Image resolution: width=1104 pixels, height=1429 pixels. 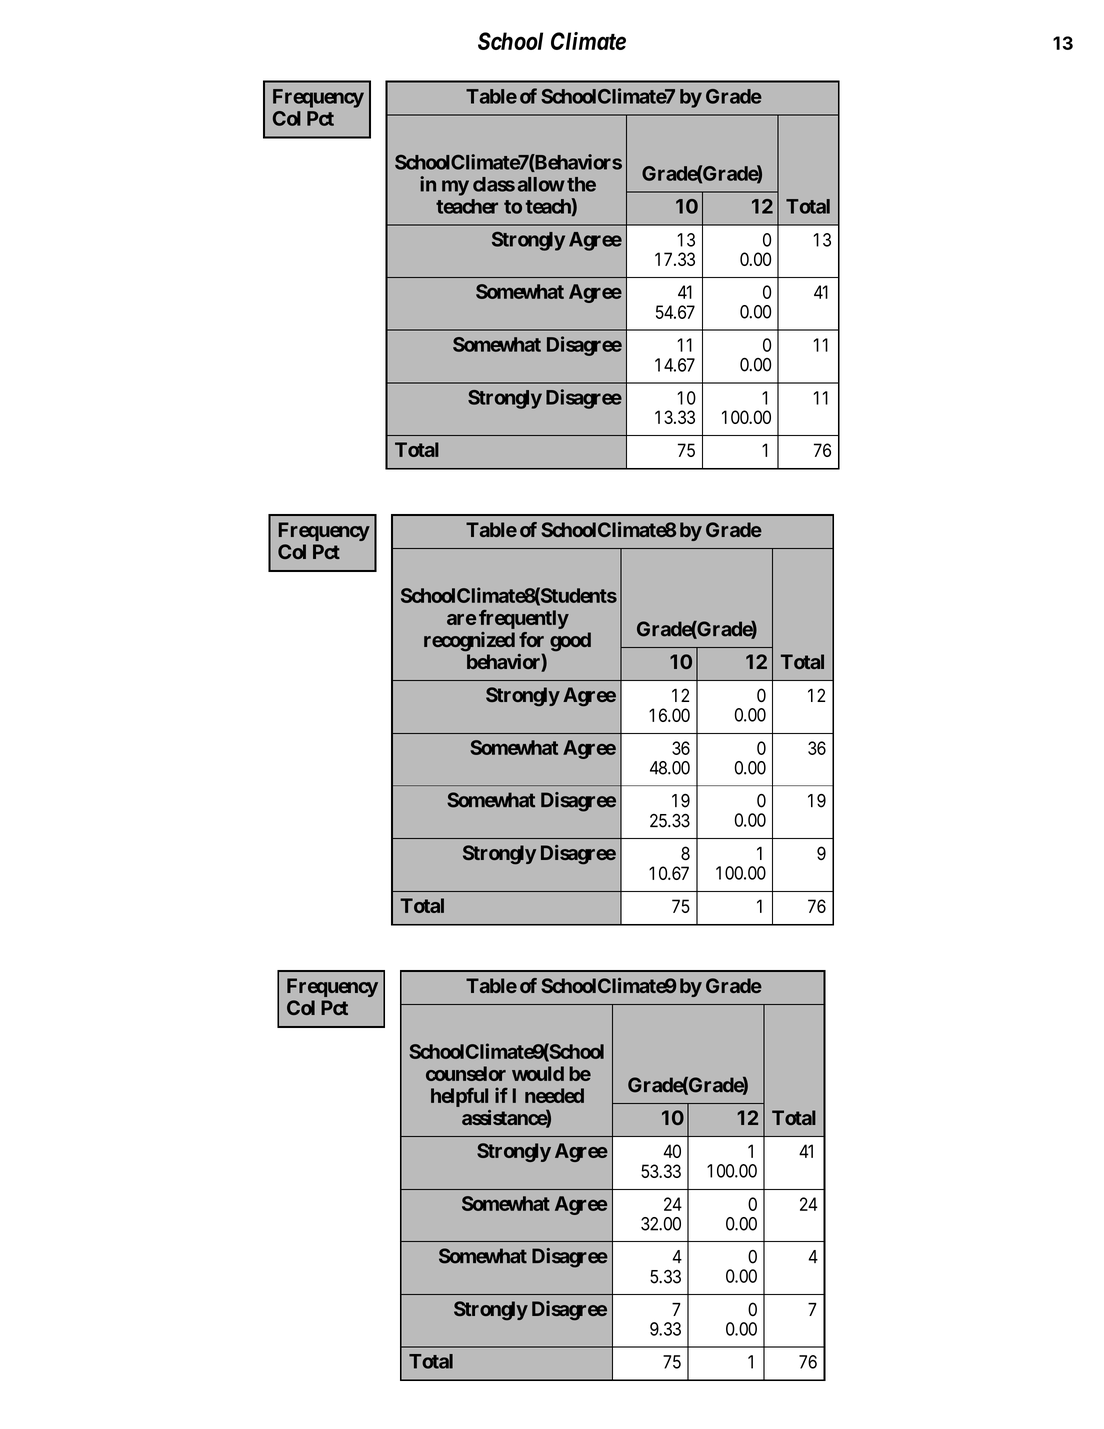 I want to click on counselor, so click(x=466, y=1073).
